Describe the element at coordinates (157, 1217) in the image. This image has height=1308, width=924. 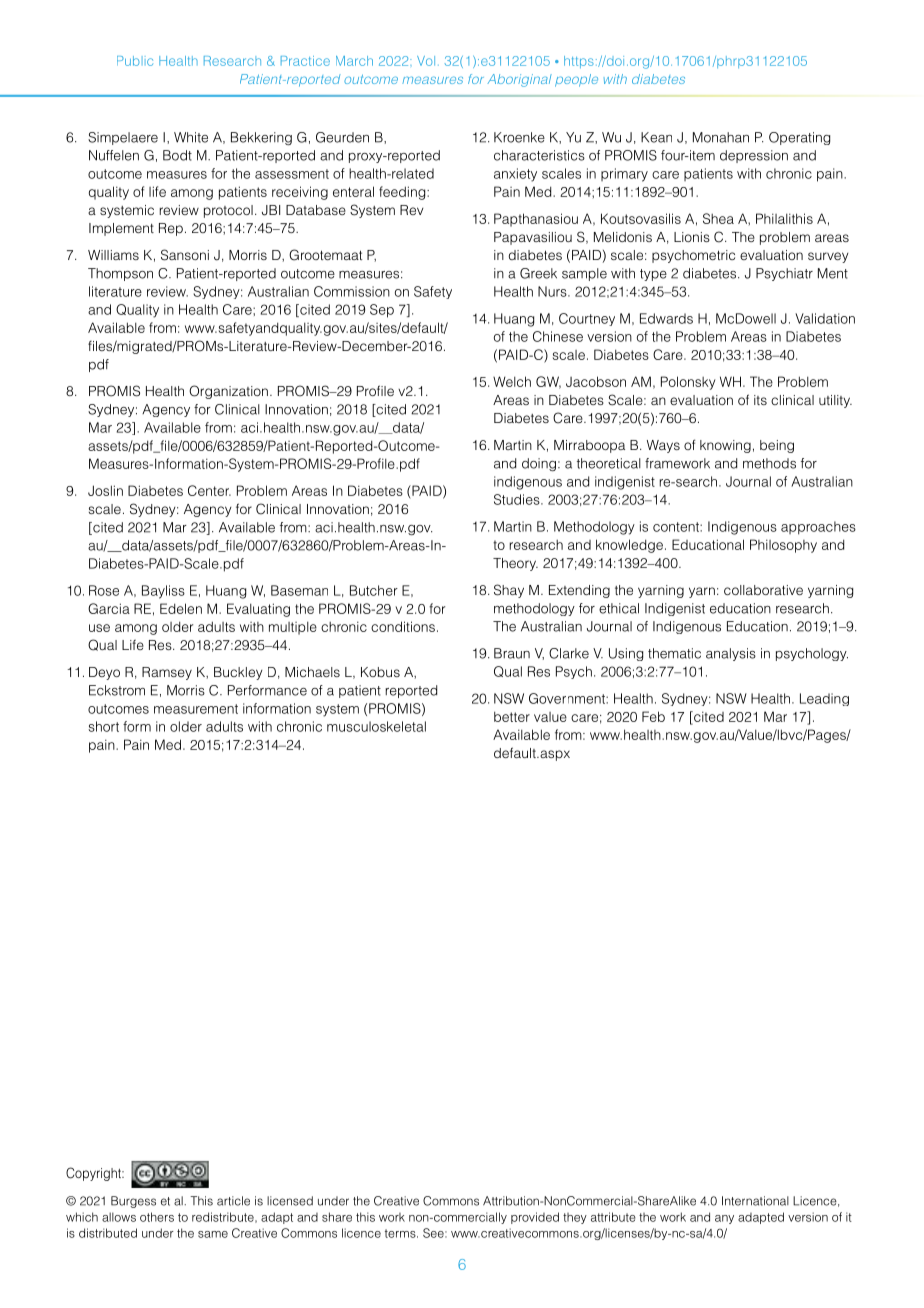
I see `others` at that location.
